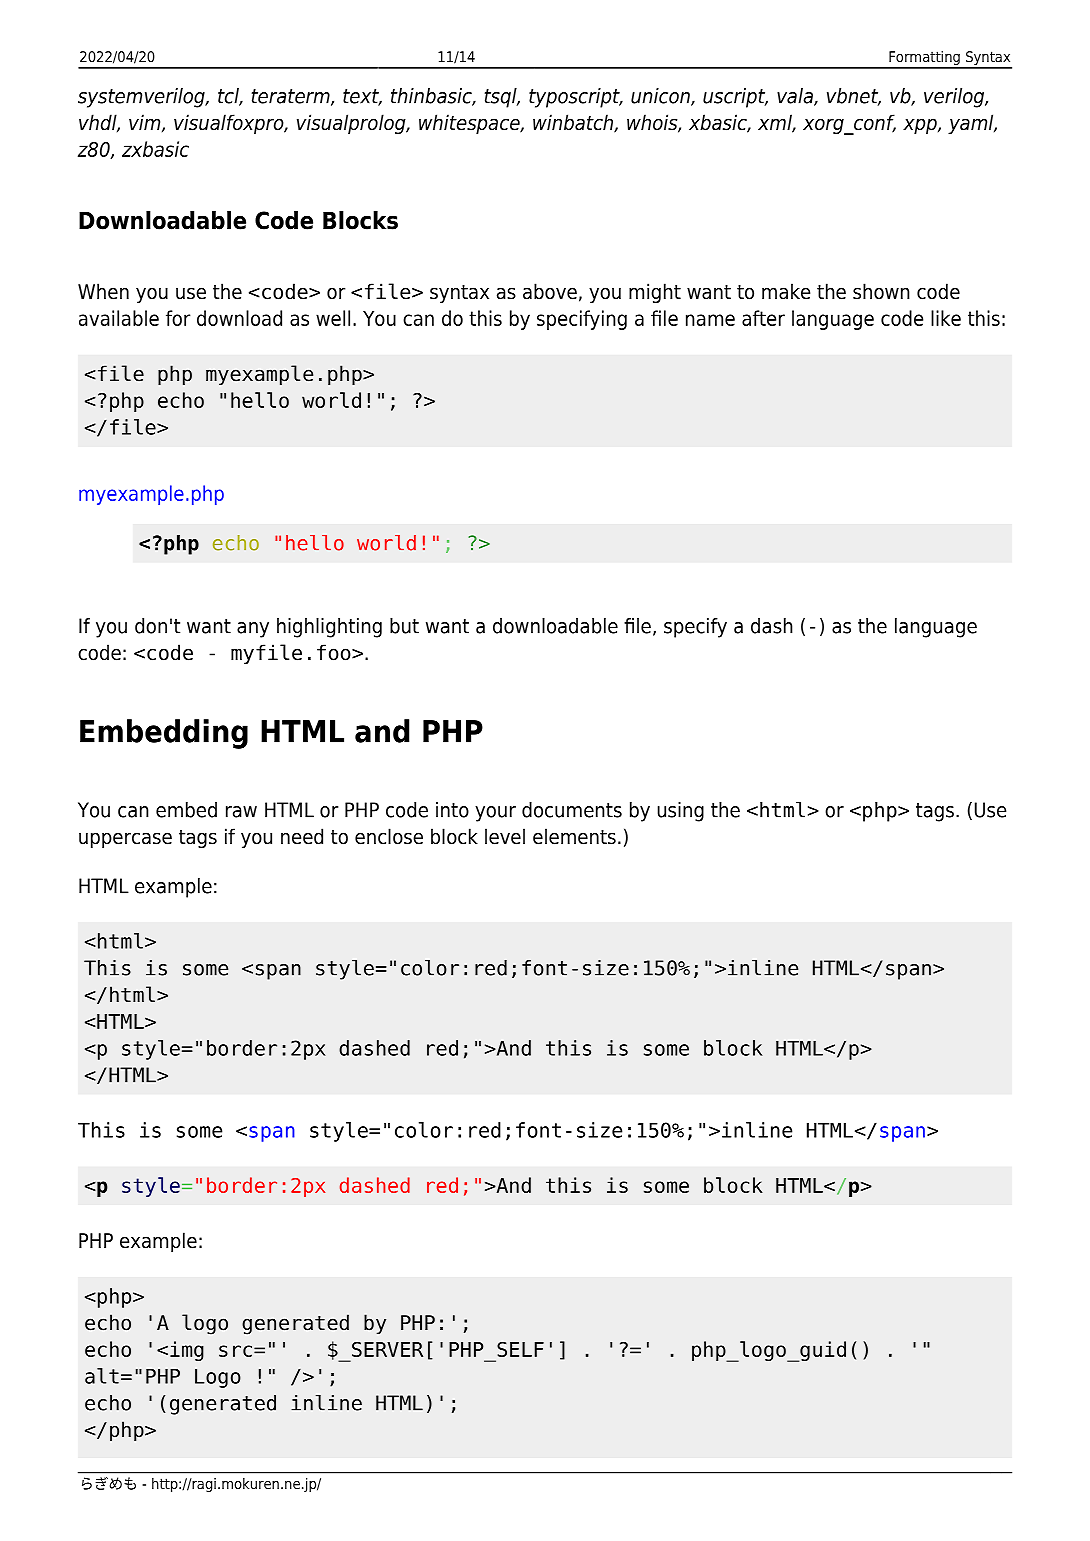 The height and width of the screenshot is (1541, 1090). Describe the element at coordinates (125, 840) in the screenshot. I see `uppercase` at that location.
